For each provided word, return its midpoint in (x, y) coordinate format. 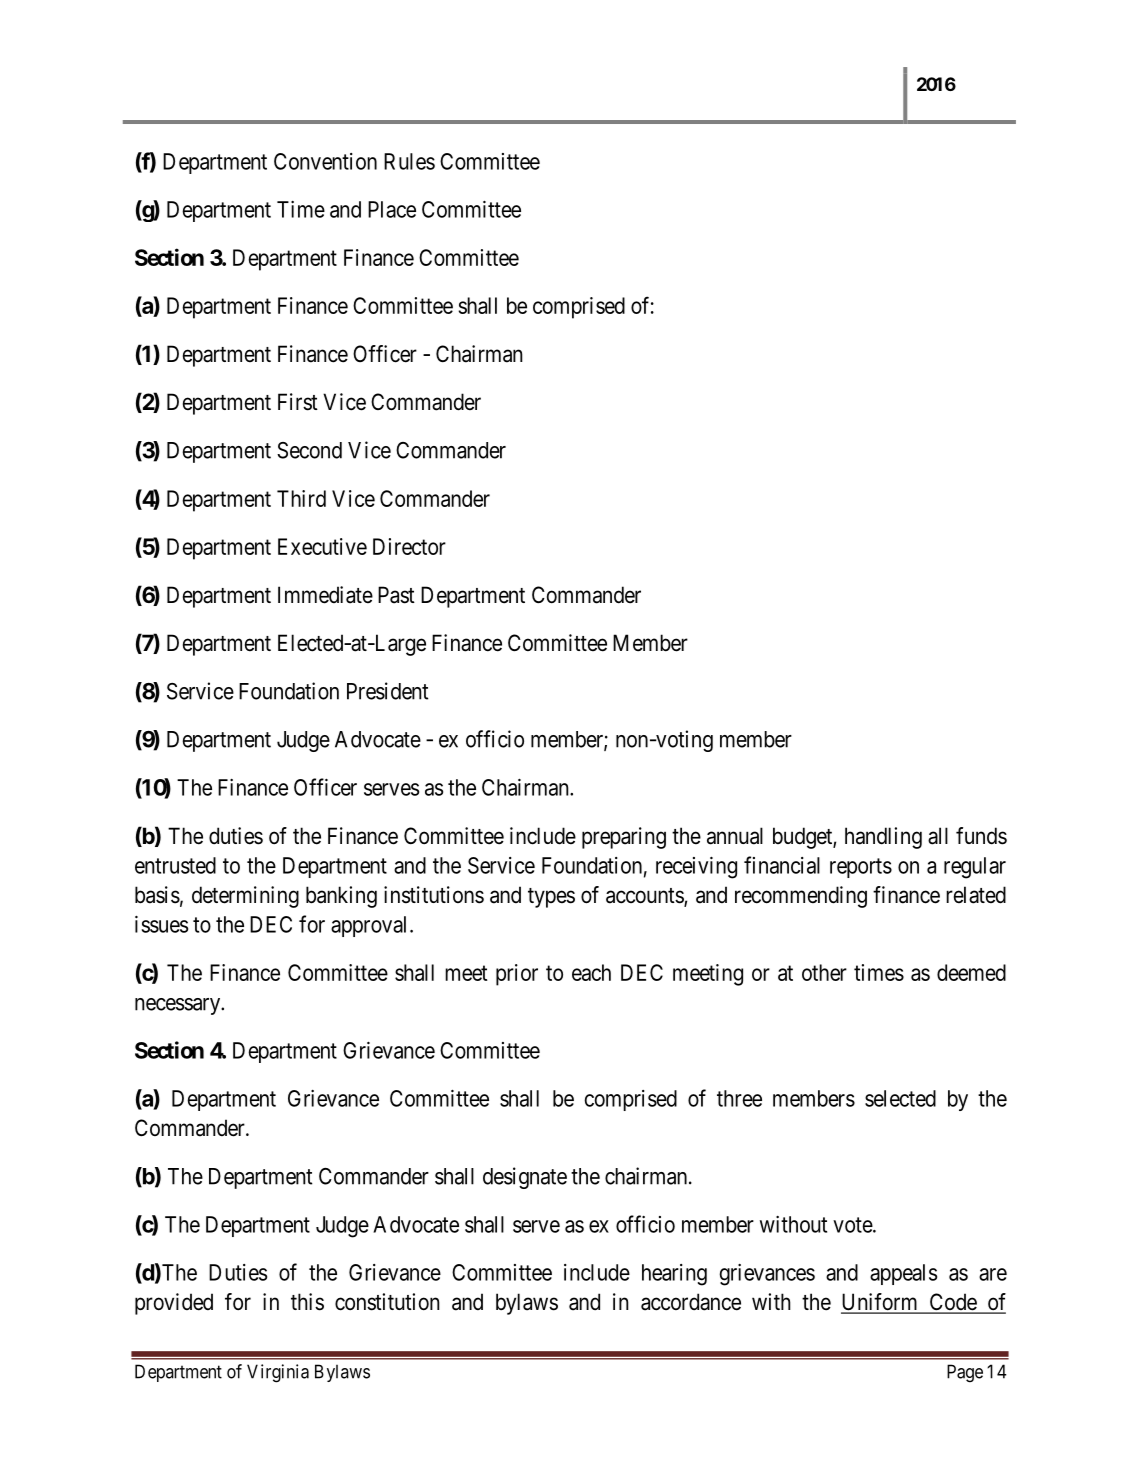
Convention (325, 161)
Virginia (278, 1373)
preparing (624, 838)
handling (883, 838)
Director (409, 546)
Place (392, 209)
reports (861, 868)
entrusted (175, 865)
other (824, 972)
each (591, 972)
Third (301, 498)
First (298, 402)
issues (161, 924)
